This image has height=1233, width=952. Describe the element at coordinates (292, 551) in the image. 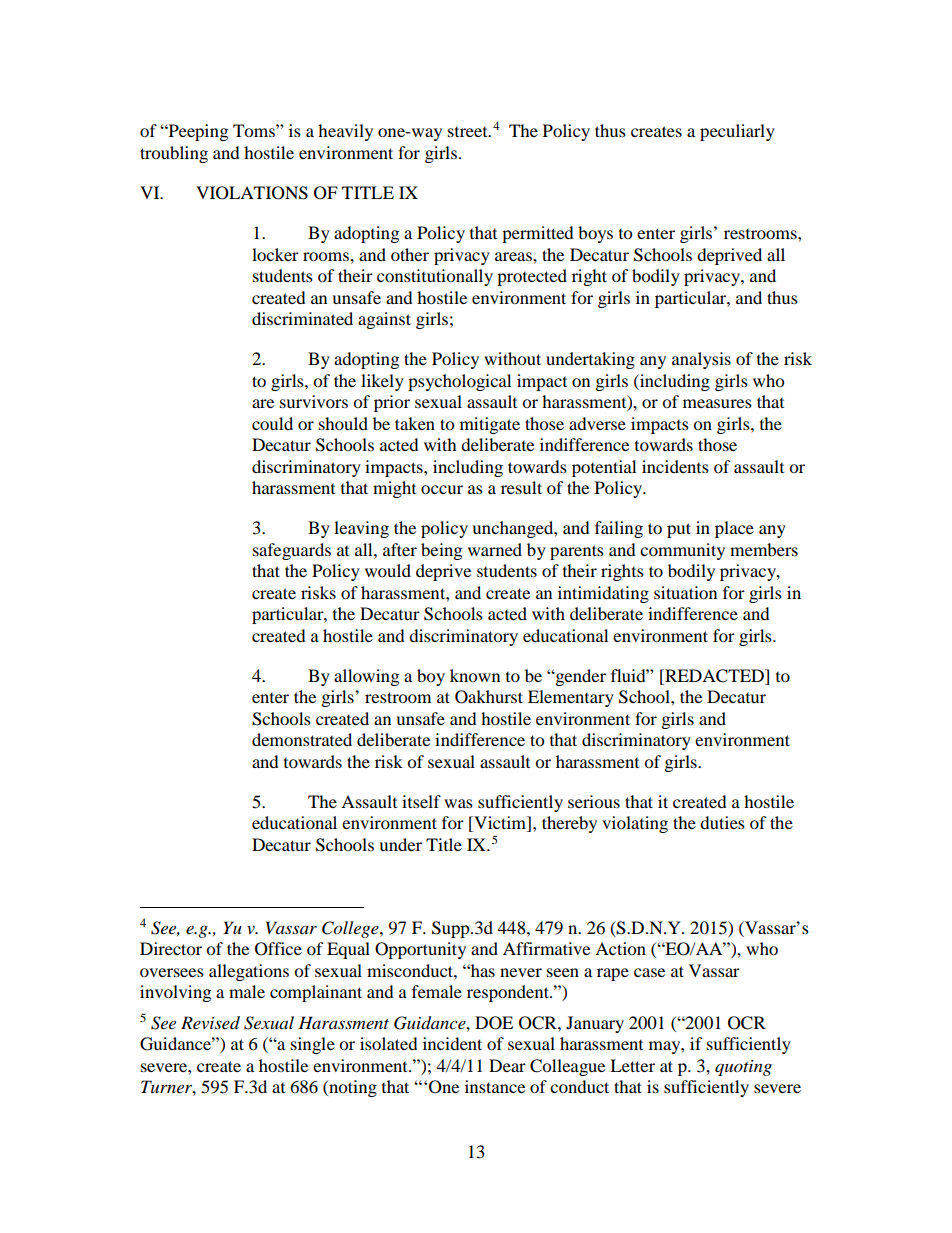

I see `safeguards` at that location.
